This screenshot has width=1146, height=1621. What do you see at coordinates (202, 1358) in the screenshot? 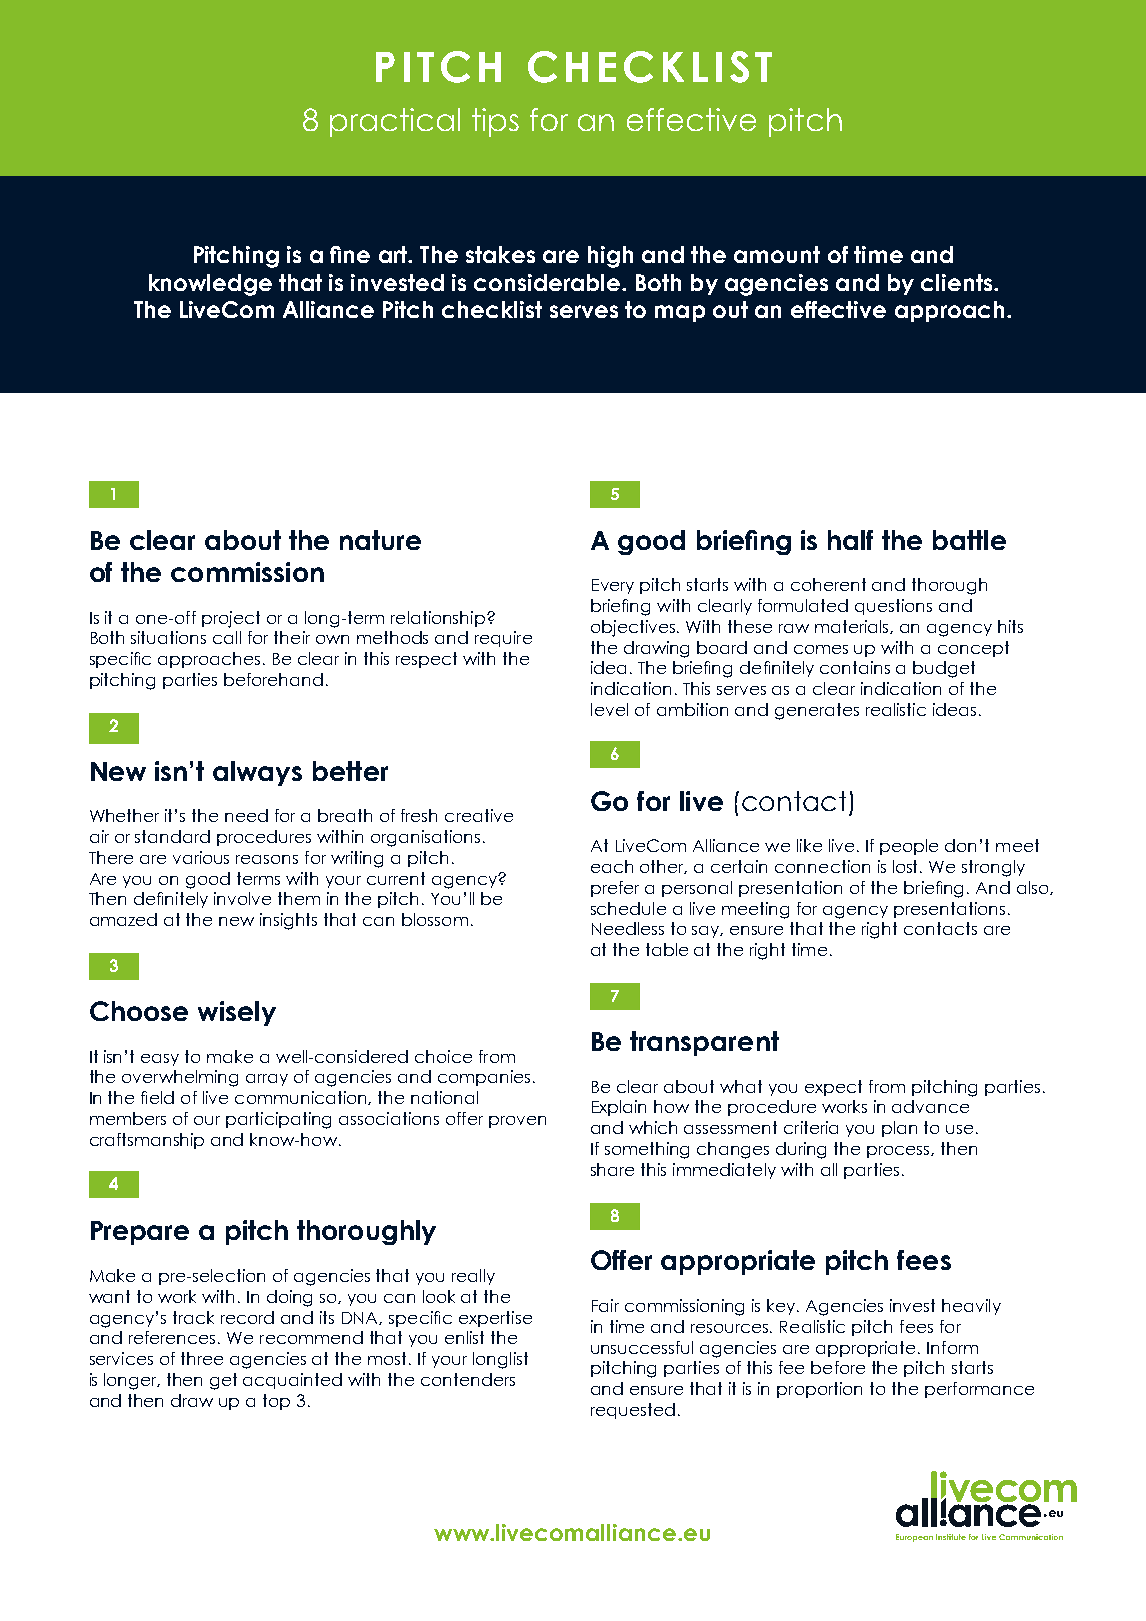
I see `three` at bounding box center [202, 1358].
